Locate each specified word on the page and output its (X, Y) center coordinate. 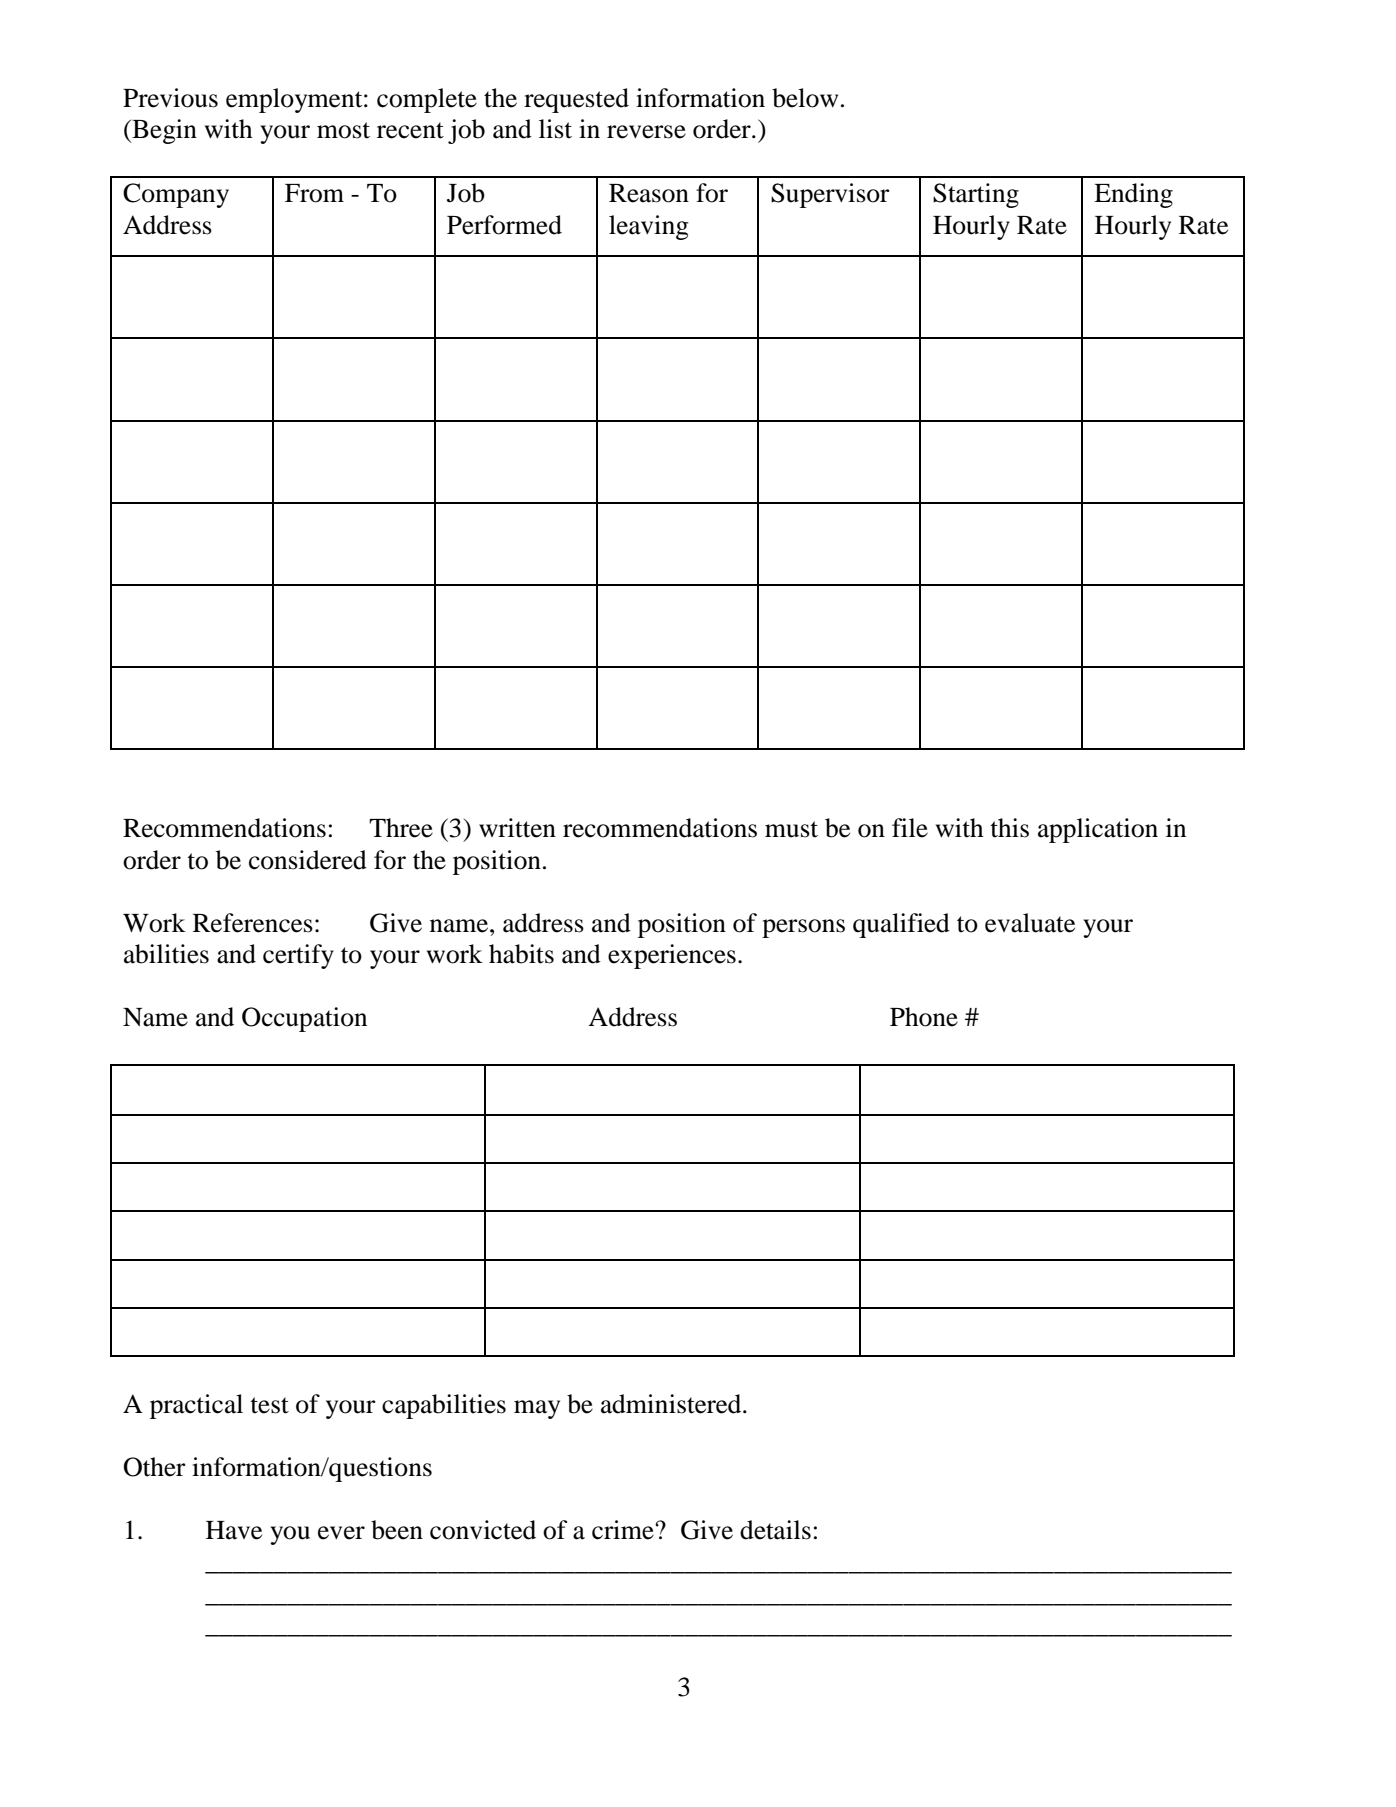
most (343, 130)
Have (234, 1530)
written (517, 828)
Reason (649, 193)
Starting (976, 195)
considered (308, 860)
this (1009, 828)
